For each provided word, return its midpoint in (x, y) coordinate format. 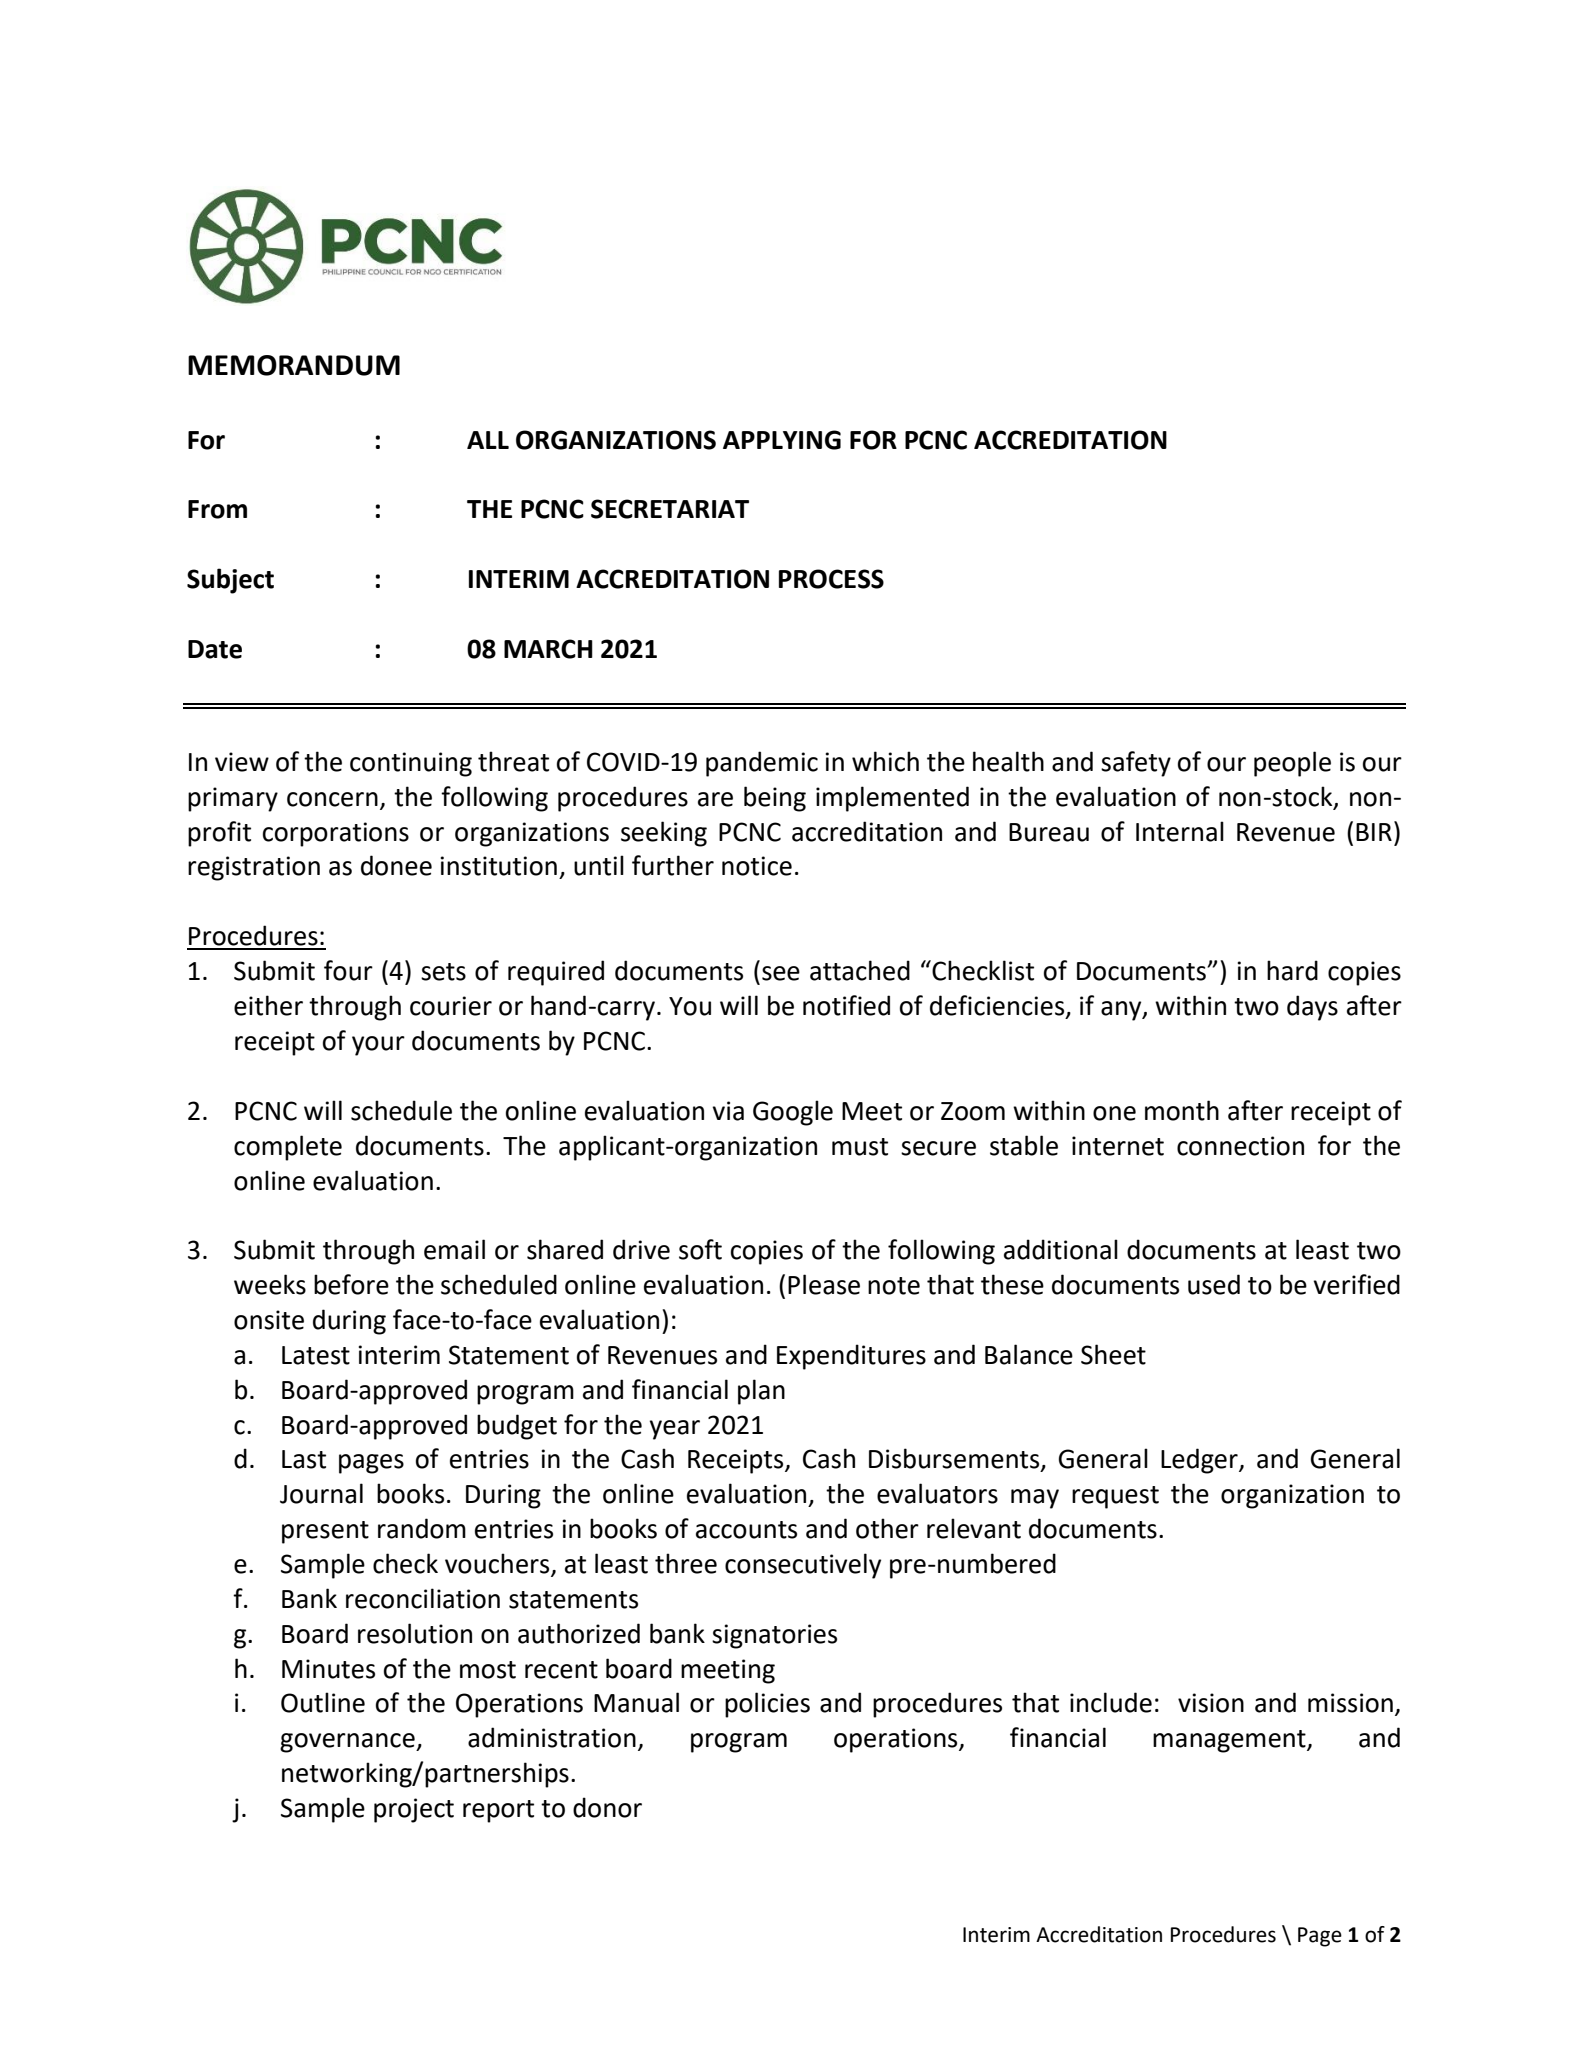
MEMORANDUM (294, 365)
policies (767, 1705)
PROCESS (831, 579)
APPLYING (782, 440)
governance (348, 1743)
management (1230, 1741)
